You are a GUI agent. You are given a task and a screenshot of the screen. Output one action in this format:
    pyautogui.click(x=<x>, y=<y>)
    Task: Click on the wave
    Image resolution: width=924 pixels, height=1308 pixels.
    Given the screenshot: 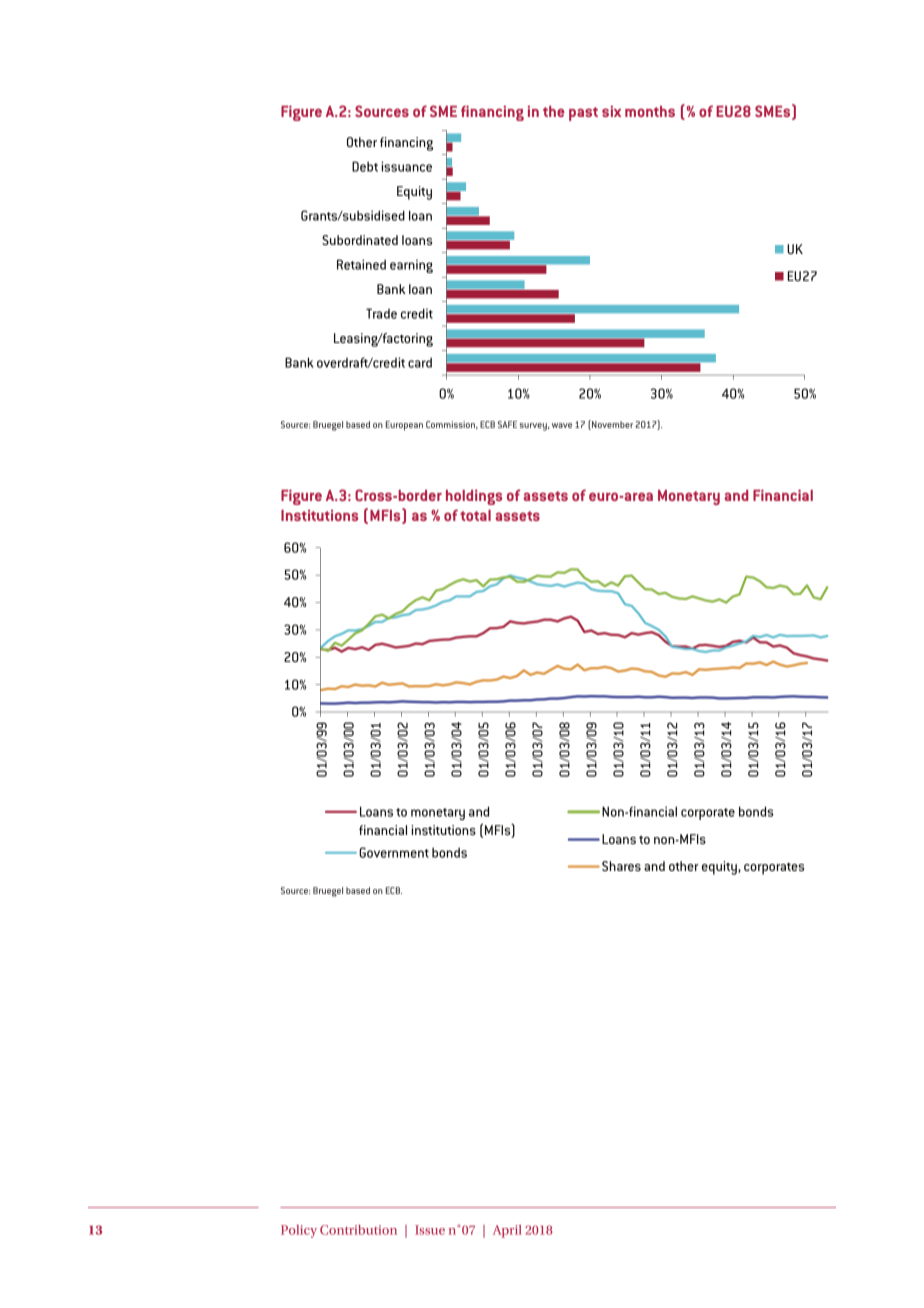 What is the action you would take?
    pyautogui.click(x=562, y=425)
